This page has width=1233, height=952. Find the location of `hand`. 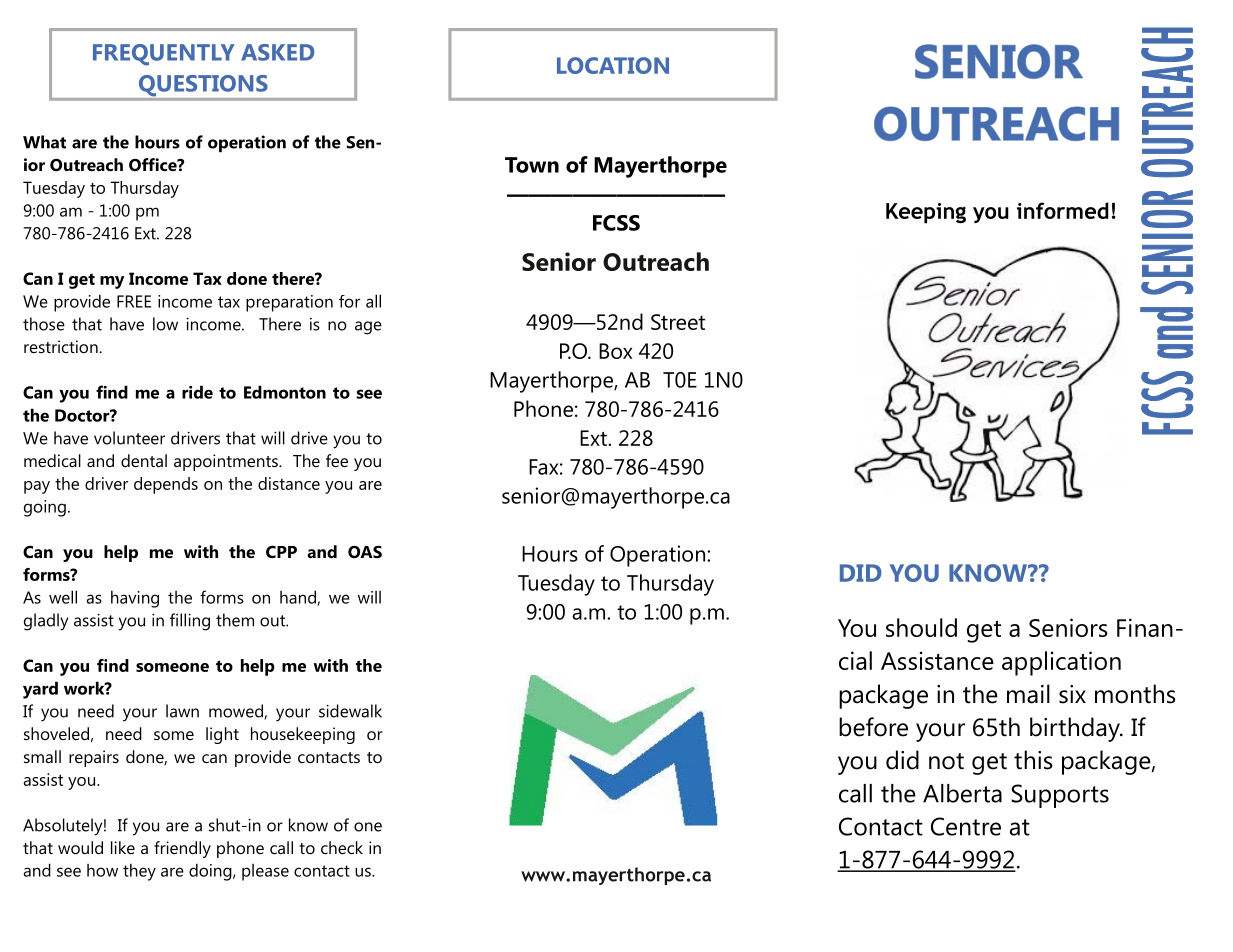

hand is located at coordinates (299, 598).
